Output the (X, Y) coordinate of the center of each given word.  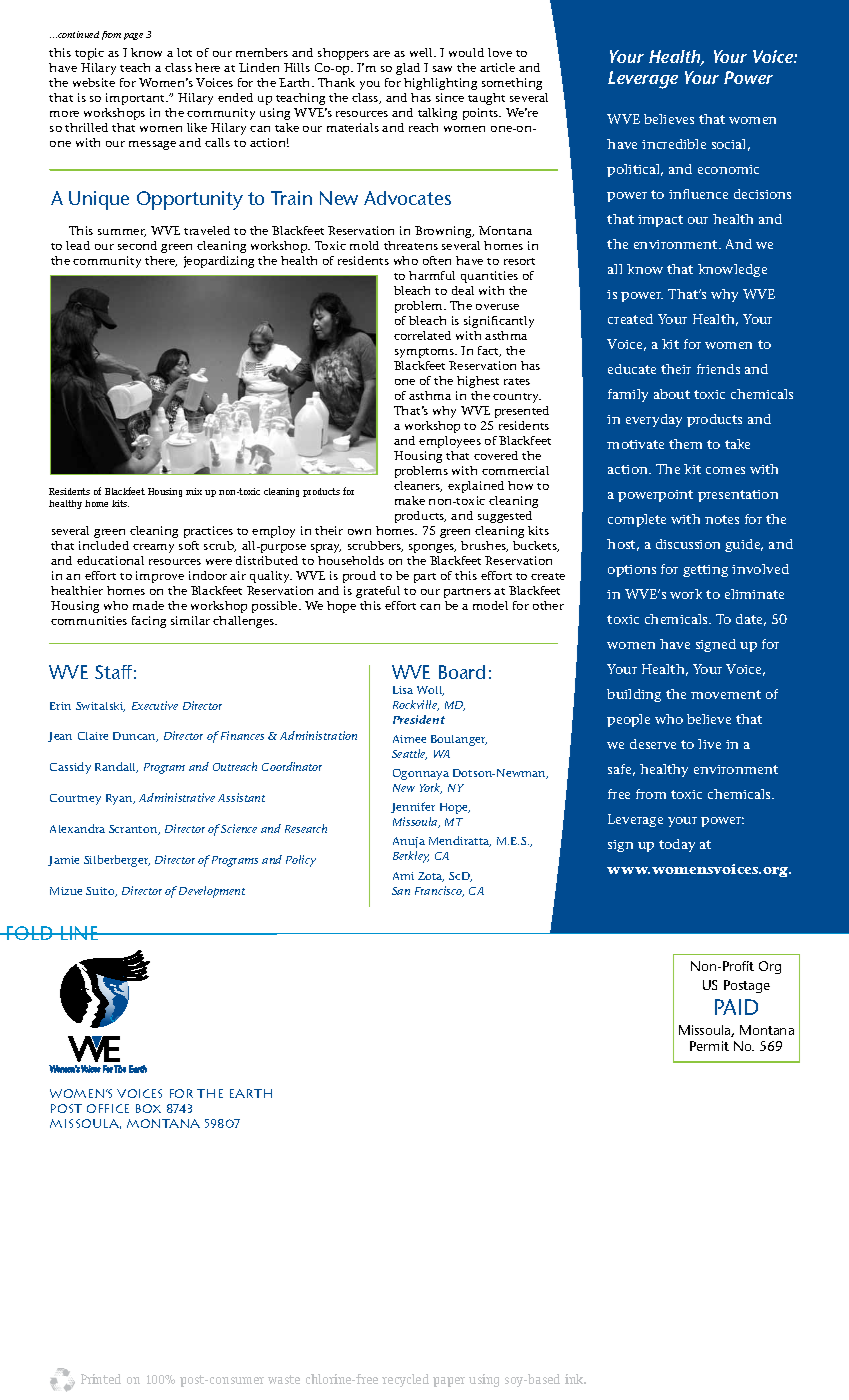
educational (110, 560)
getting (705, 571)
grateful (378, 592)
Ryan (120, 799)
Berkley (411, 857)
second (137, 245)
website (94, 82)
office (108, 1108)
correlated (422, 335)
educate (632, 369)
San (401, 891)
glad (408, 69)
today (677, 845)
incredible (674, 144)
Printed (101, 1379)
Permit (709, 1046)
